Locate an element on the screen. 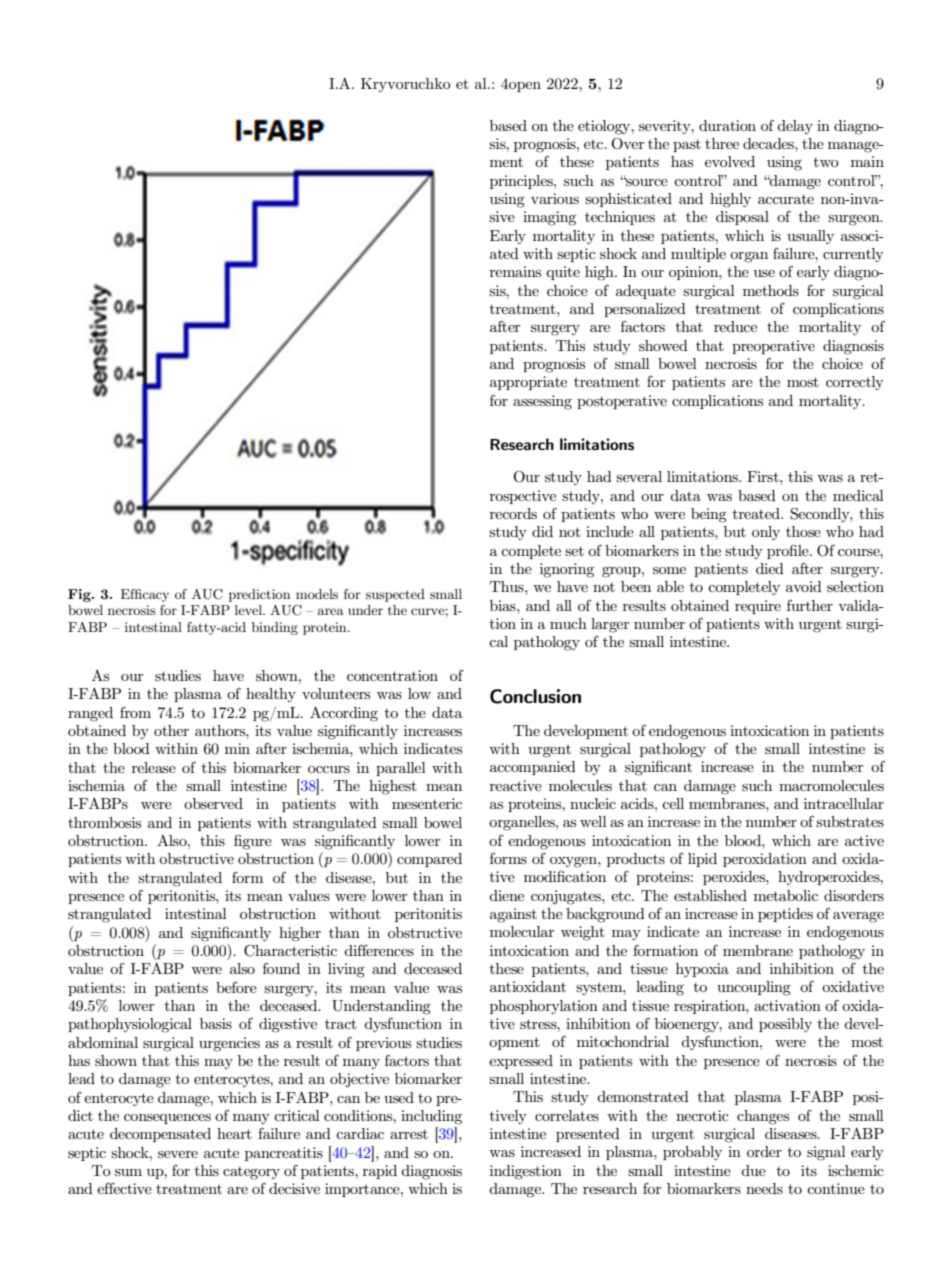 The height and width of the screenshot is (1270, 952). peptides is located at coordinates (785, 915).
